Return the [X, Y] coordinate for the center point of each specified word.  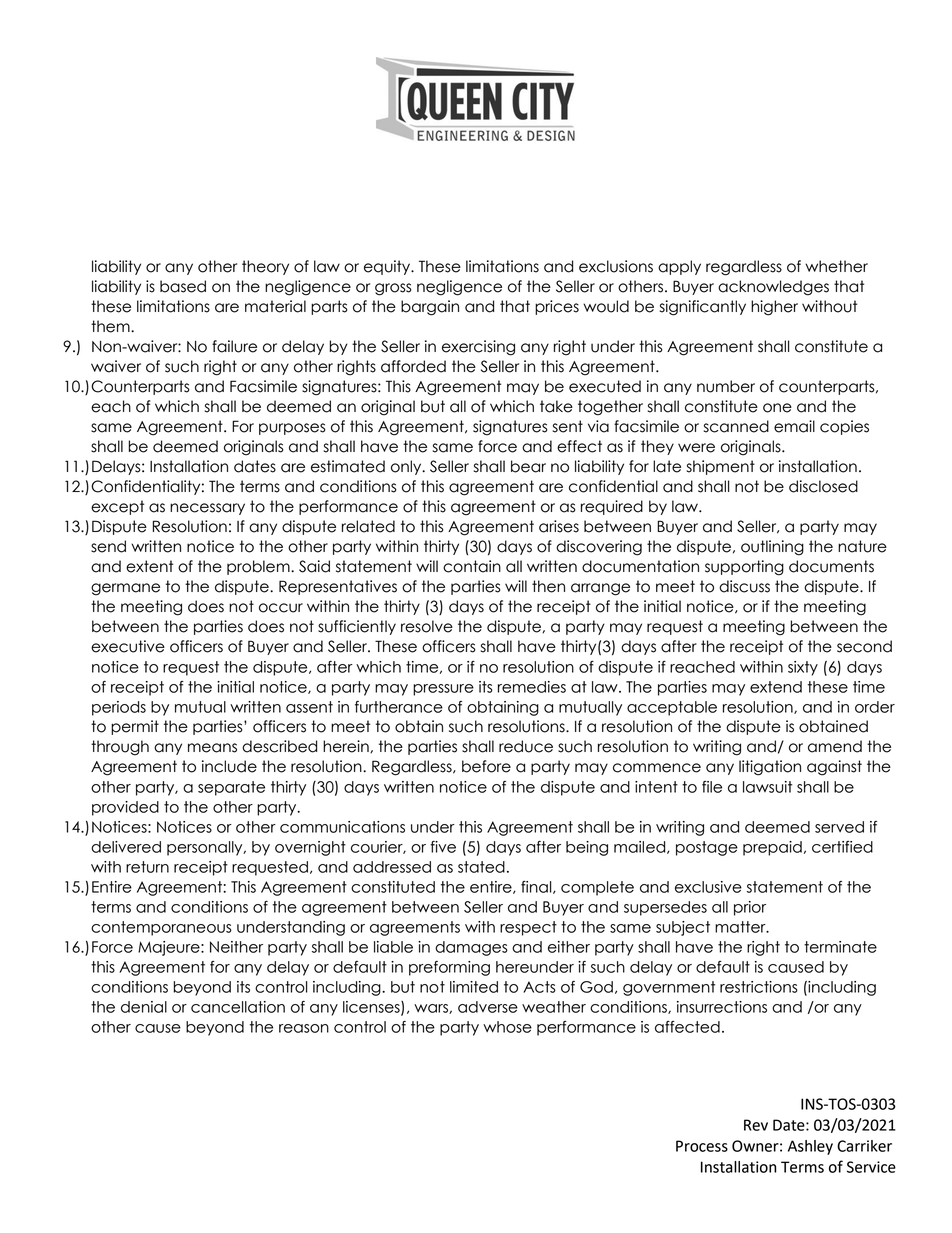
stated [481, 867]
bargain [430, 308]
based [183, 286]
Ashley [810, 1147]
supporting [744, 568]
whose [507, 1027]
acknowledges [773, 288]
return [147, 867]
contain [472, 566]
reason [304, 1028]
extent [149, 566]
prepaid [772, 848]
